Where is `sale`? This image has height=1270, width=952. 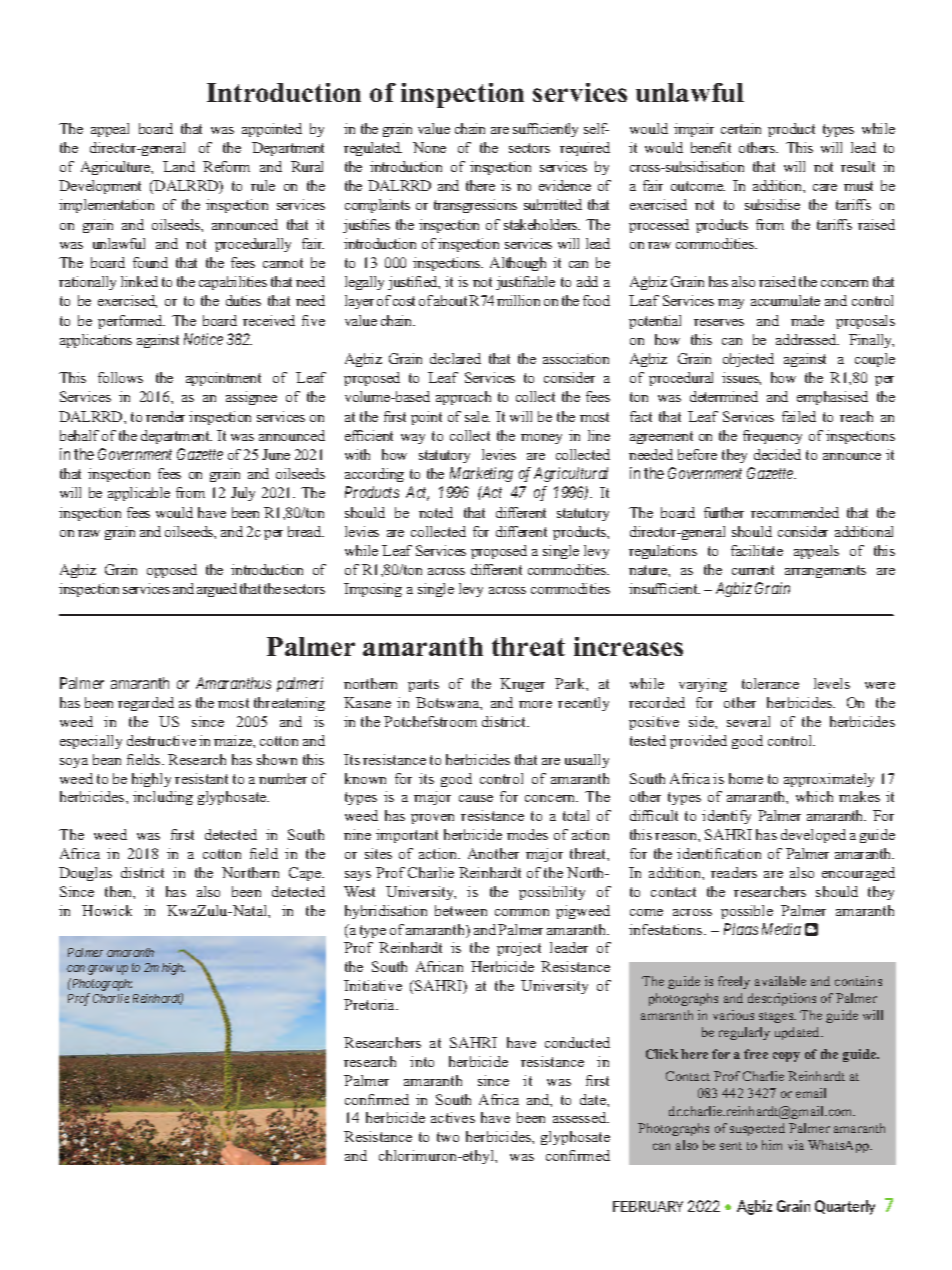 sale is located at coordinates (477, 416).
